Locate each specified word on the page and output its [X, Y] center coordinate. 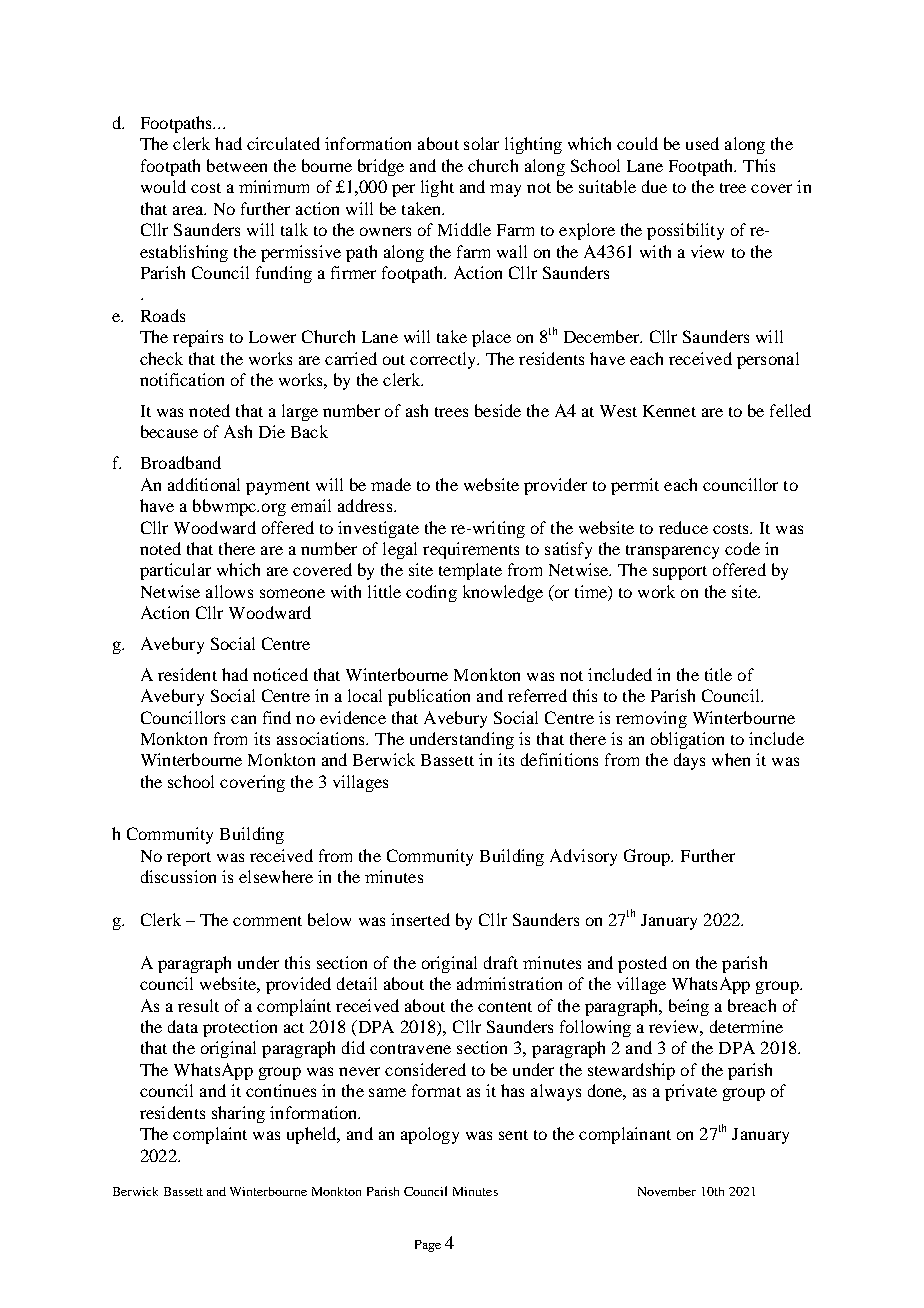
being [689, 1007]
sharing [238, 1114]
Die [272, 431]
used [702, 143]
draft [501, 962]
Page [428, 1246]
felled [790, 410]
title [718, 674]
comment [267, 921]
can [243, 719]
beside [498, 410]
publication [429, 697]
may [505, 190]
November [667, 1191]
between [237, 165]
